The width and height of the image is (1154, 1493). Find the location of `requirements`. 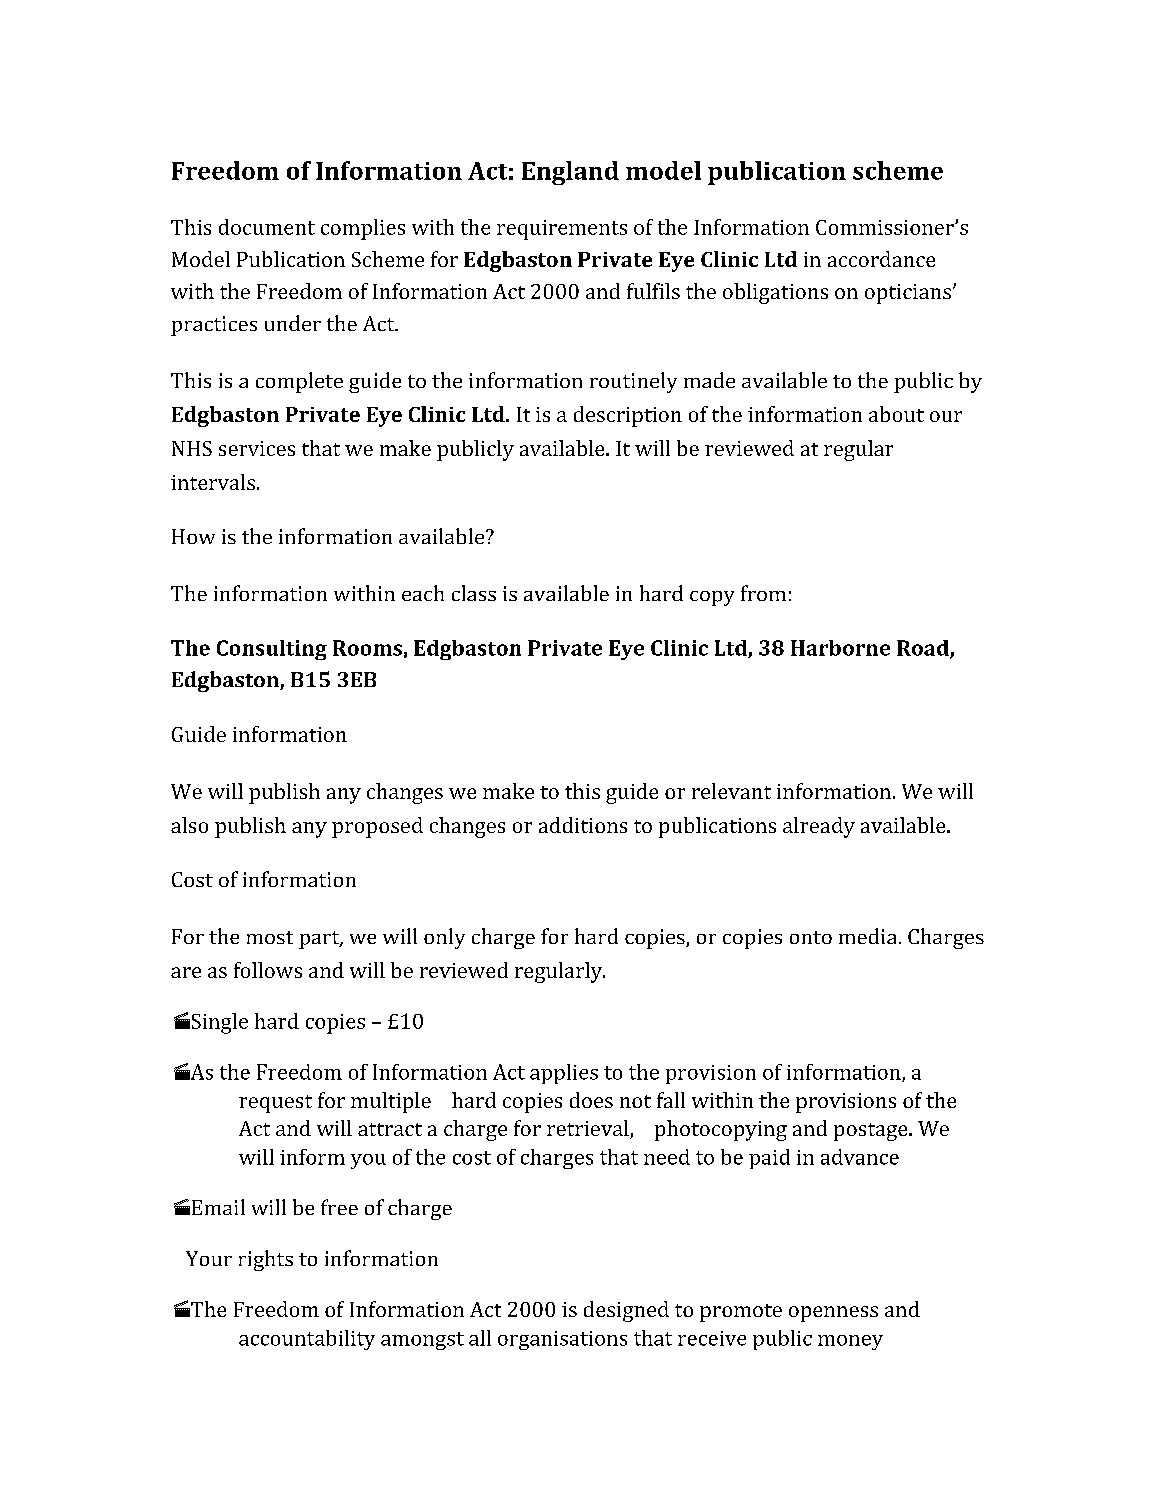

requirements is located at coordinates (562, 230).
